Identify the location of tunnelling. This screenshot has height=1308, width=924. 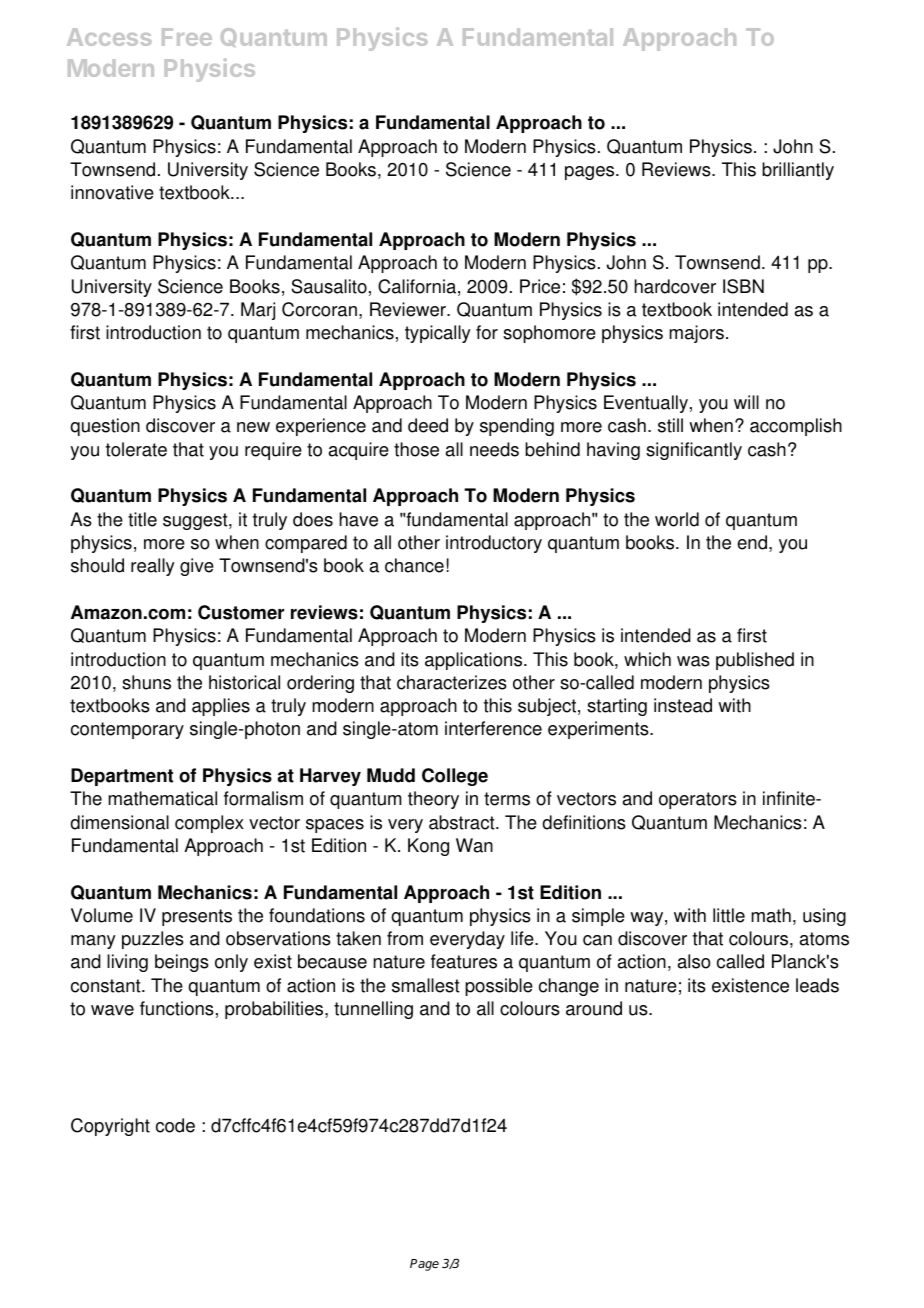
(373, 1010).
